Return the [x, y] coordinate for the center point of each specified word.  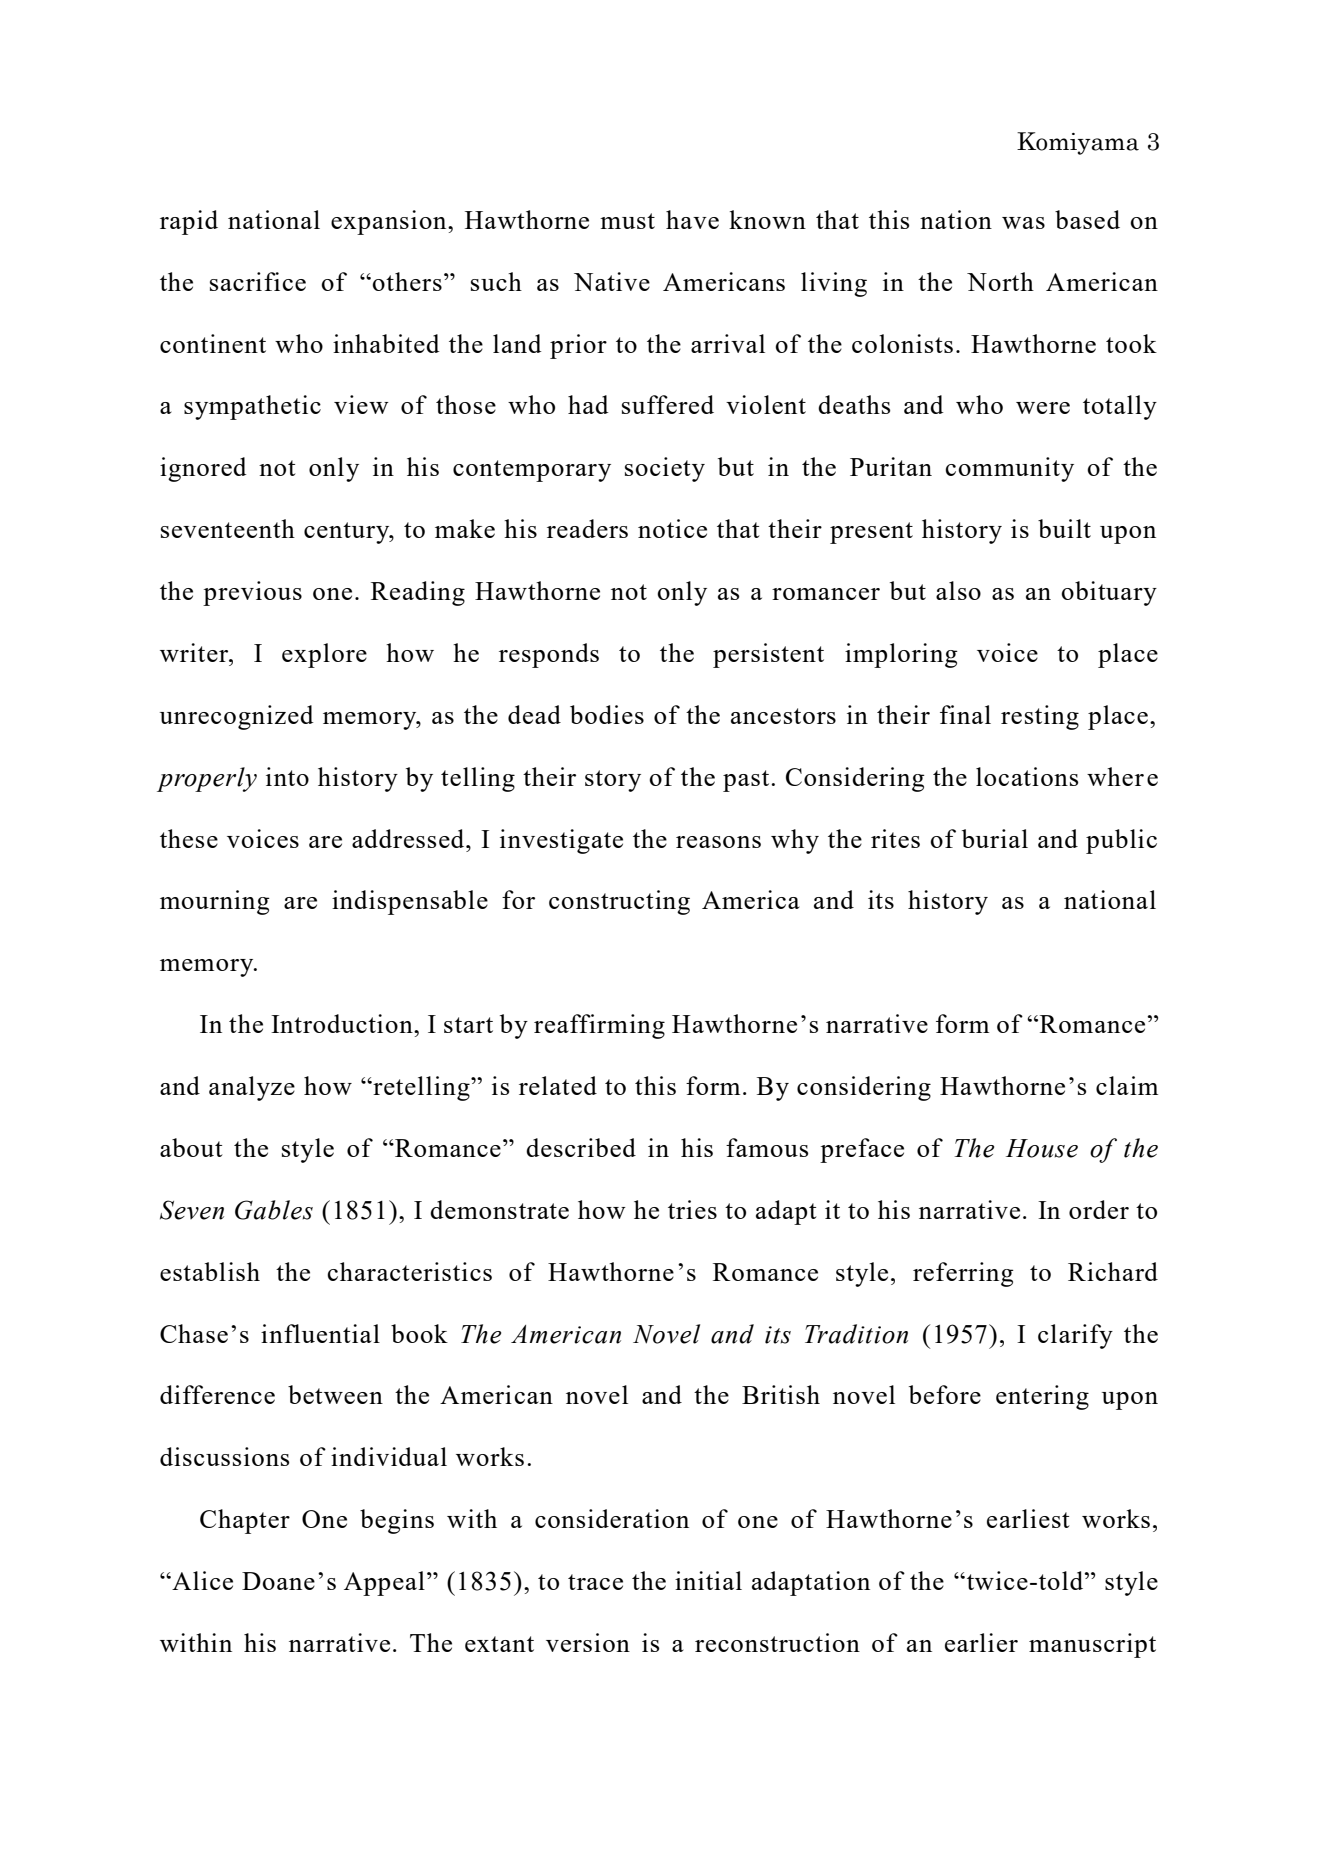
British [781, 1394]
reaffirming [599, 1026]
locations [1027, 776]
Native [612, 281]
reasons [718, 842]
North [1000, 281]
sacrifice [258, 281]
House [1042, 1148]
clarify [1075, 1336]
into [287, 776]
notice [672, 528]
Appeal [384, 1583]
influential [320, 1333]
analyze [252, 1088]
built [1064, 528]
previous [252, 593]
